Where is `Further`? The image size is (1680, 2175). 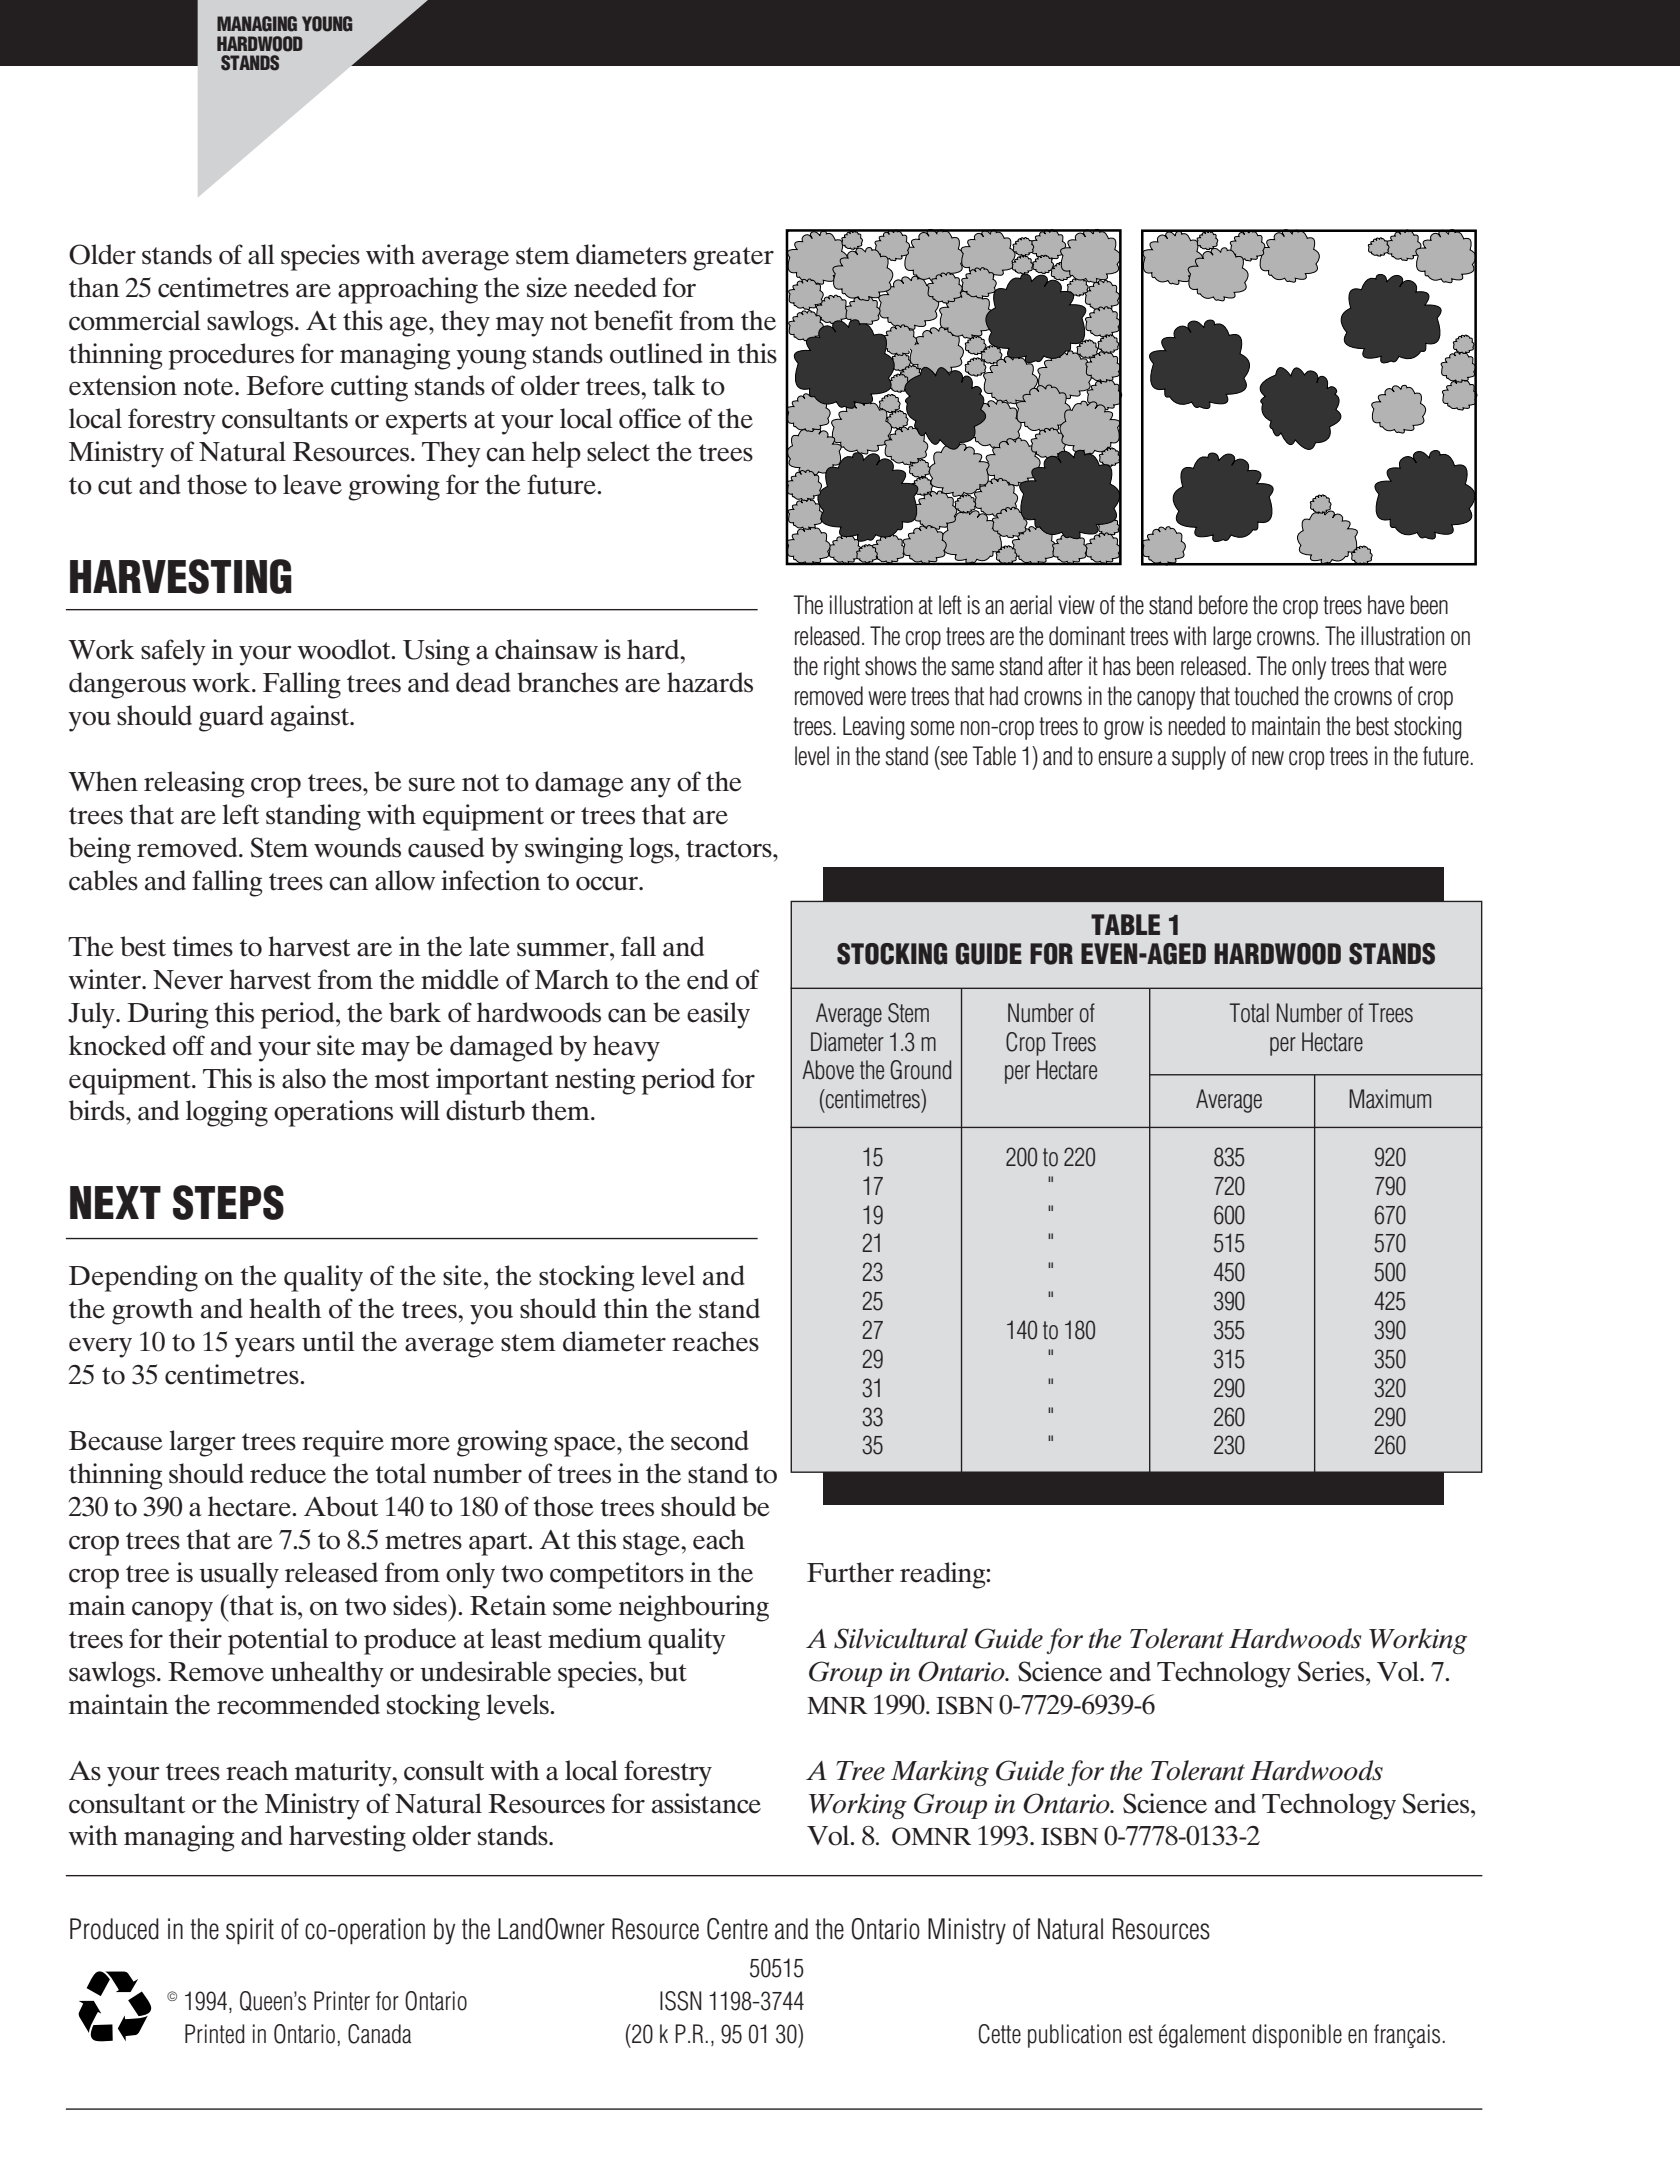 Further is located at coordinates (850, 1572).
